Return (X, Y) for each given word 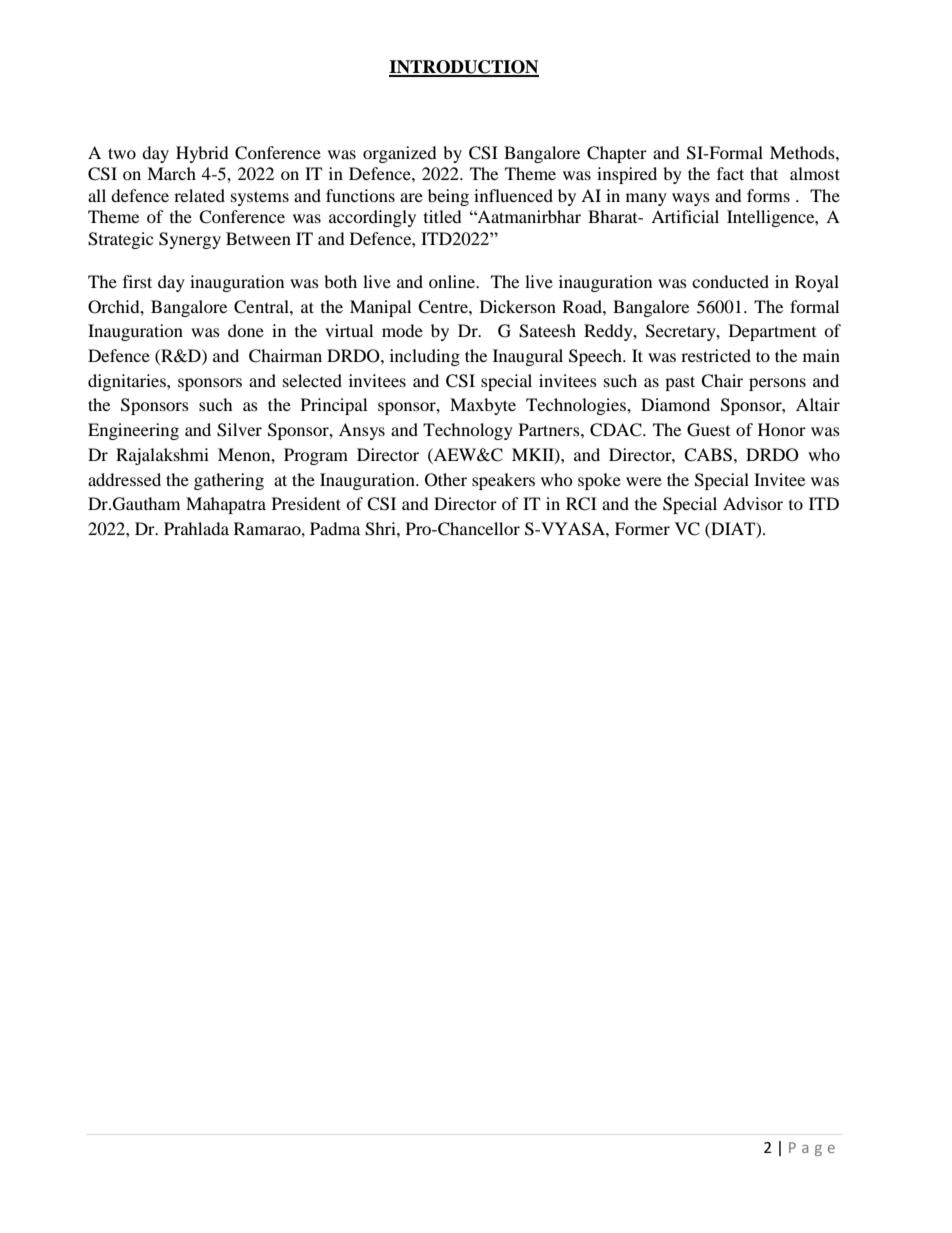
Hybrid (202, 154)
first (137, 281)
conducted (730, 281)
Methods (803, 152)
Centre (444, 307)
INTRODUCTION (464, 68)
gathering (229, 481)
